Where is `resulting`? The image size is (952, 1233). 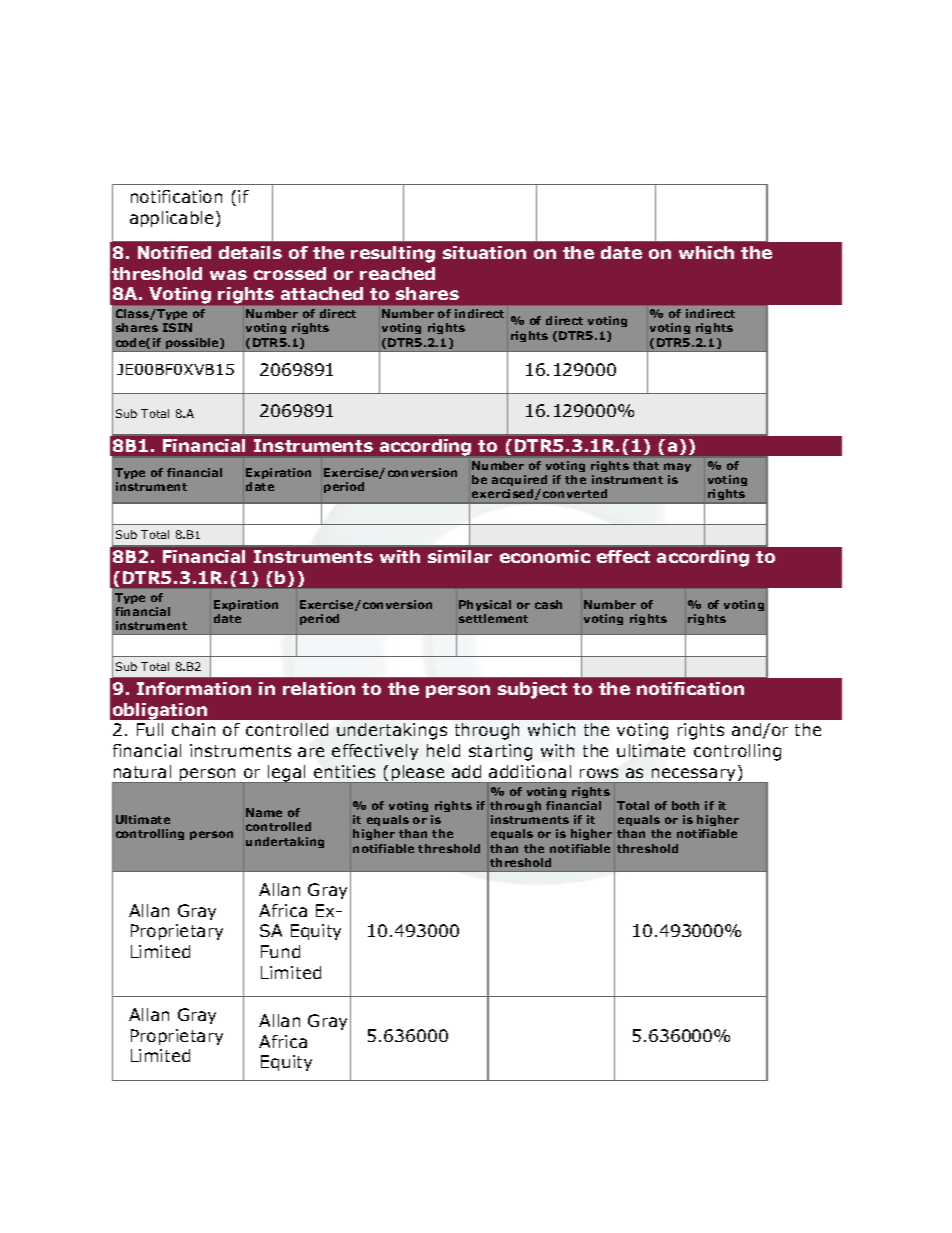
resulting is located at coordinates (393, 254).
